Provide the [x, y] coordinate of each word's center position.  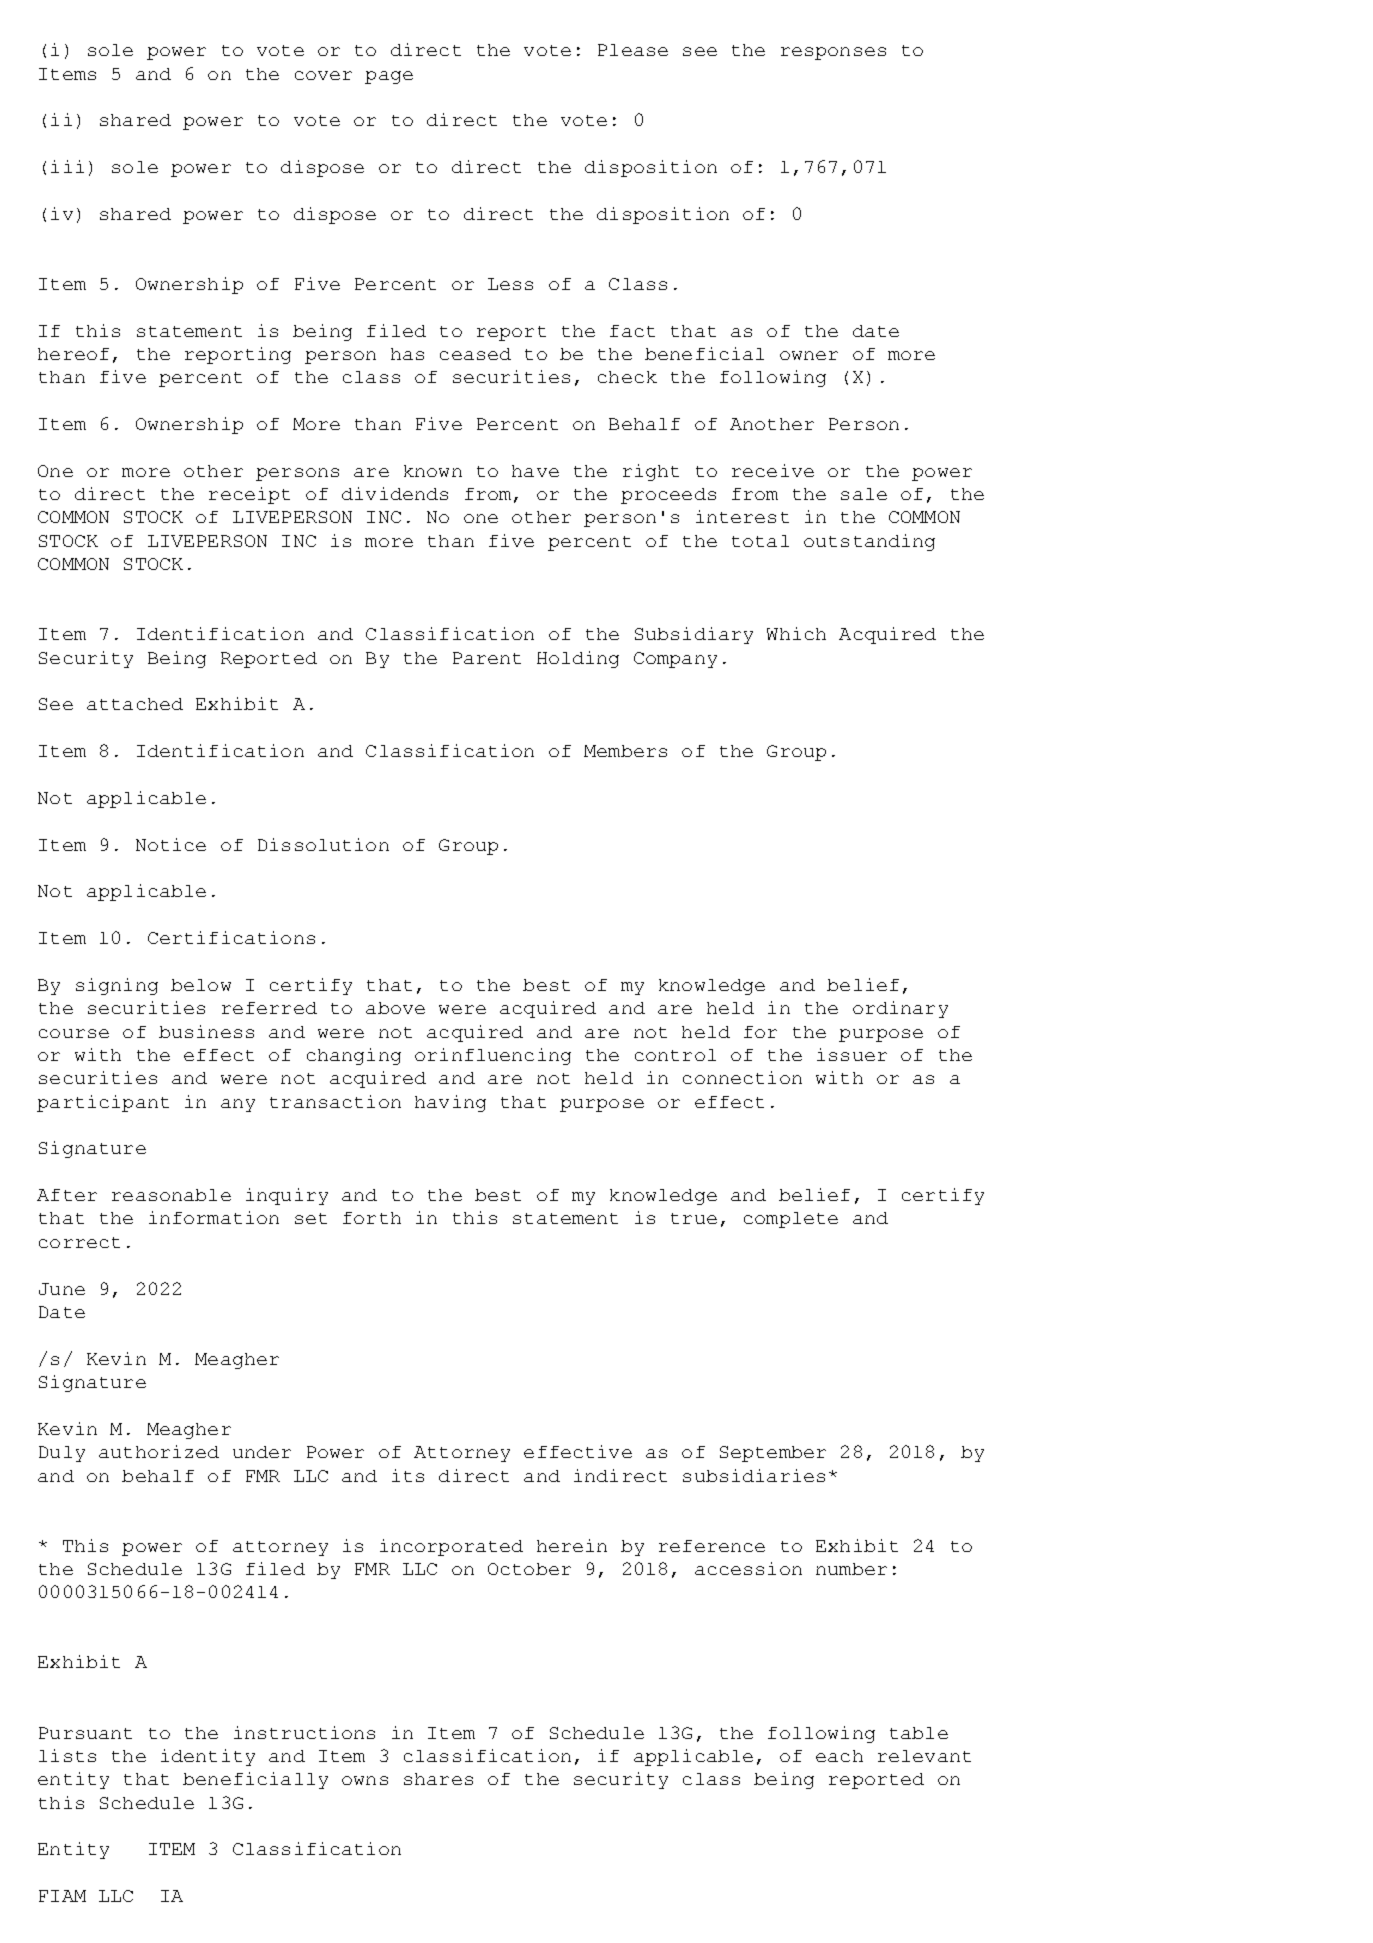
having [450, 1103]
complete [791, 1220]
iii [67, 166]
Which [796, 633]
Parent [487, 658]
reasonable [171, 1195]
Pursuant [85, 1733]
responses [833, 53]
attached [135, 704]
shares [438, 1779]
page [389, 77]
